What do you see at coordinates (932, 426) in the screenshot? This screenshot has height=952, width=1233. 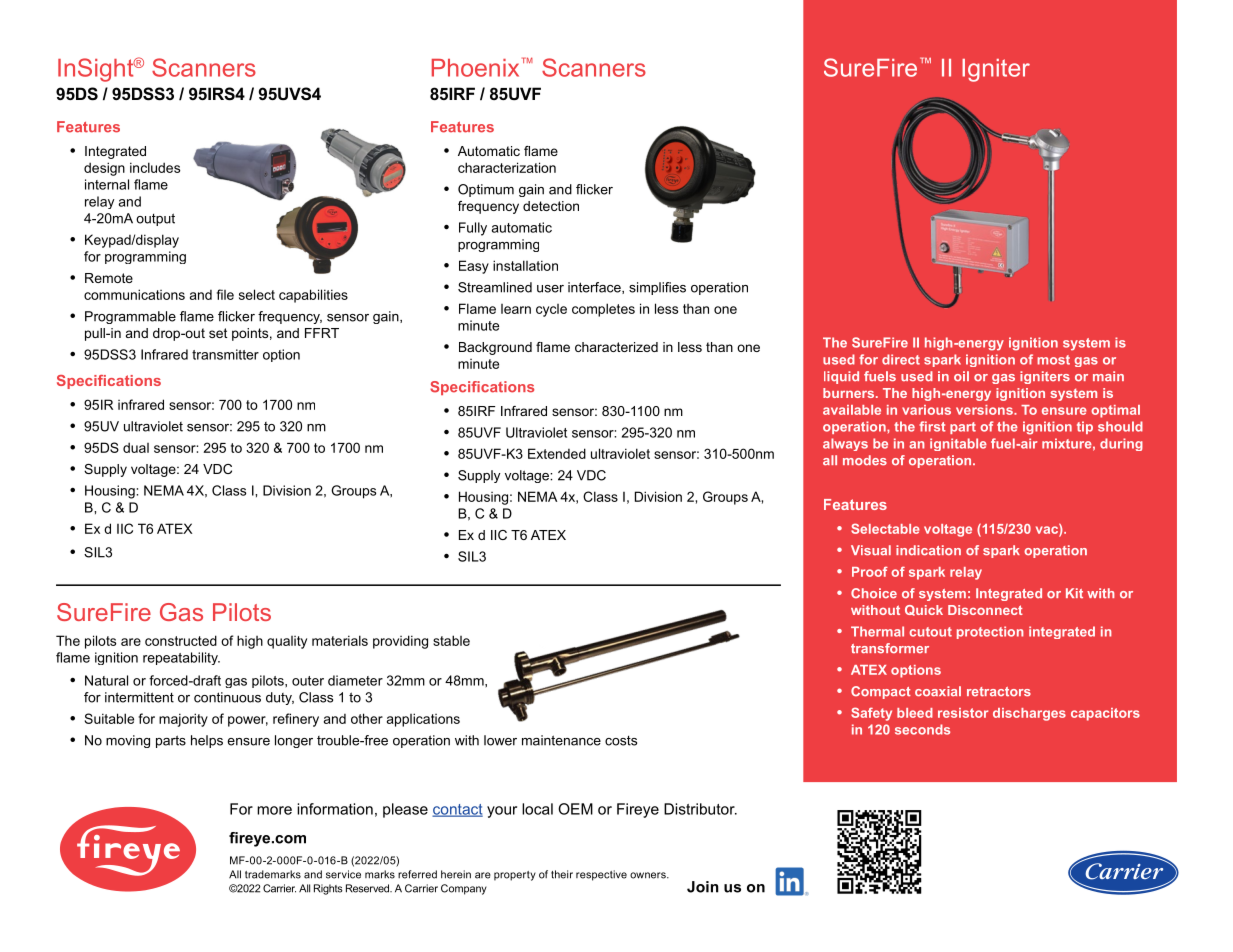 I see `first` at bounding box center [932, 426].
